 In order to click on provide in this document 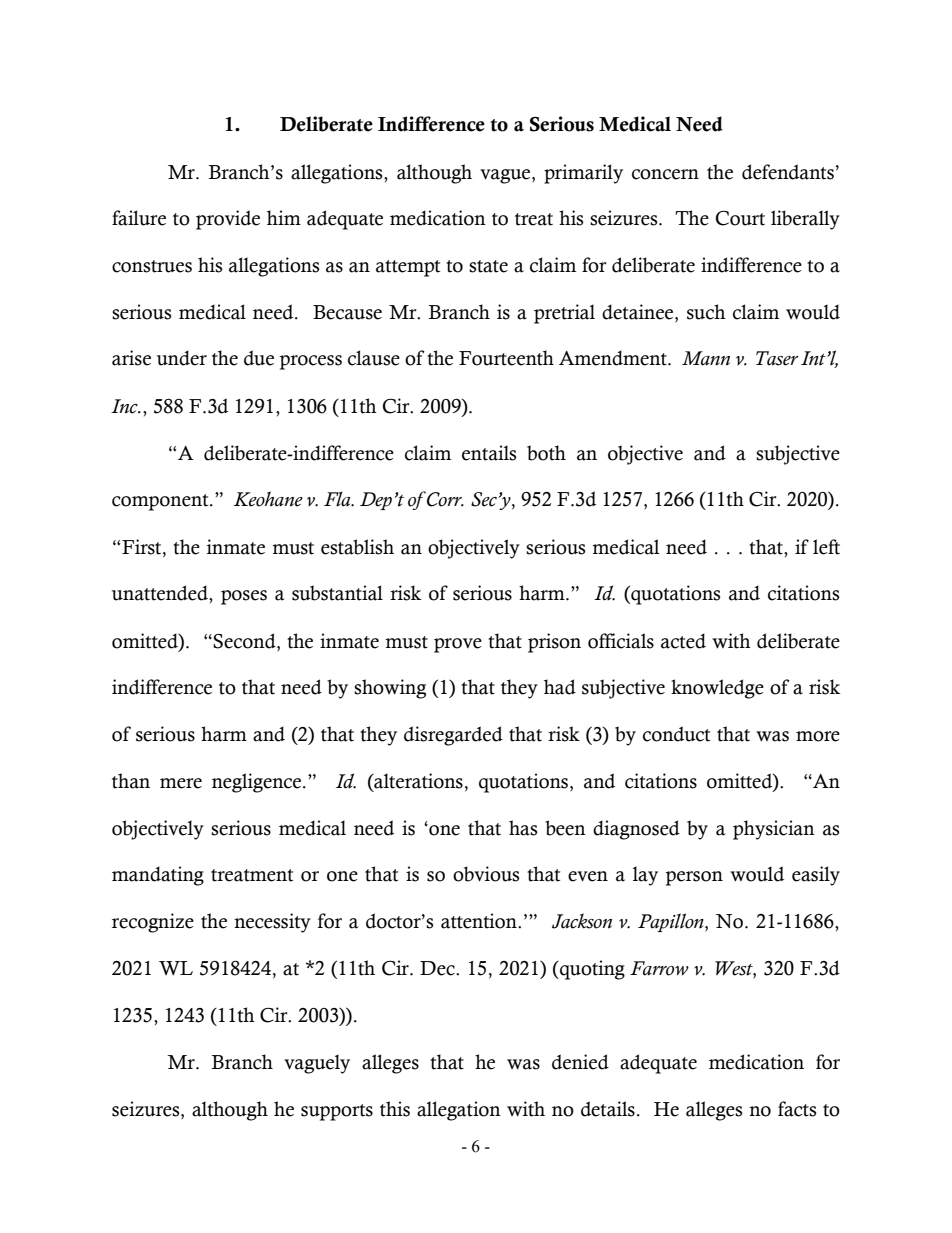, I will do `click(228, 220)`.
